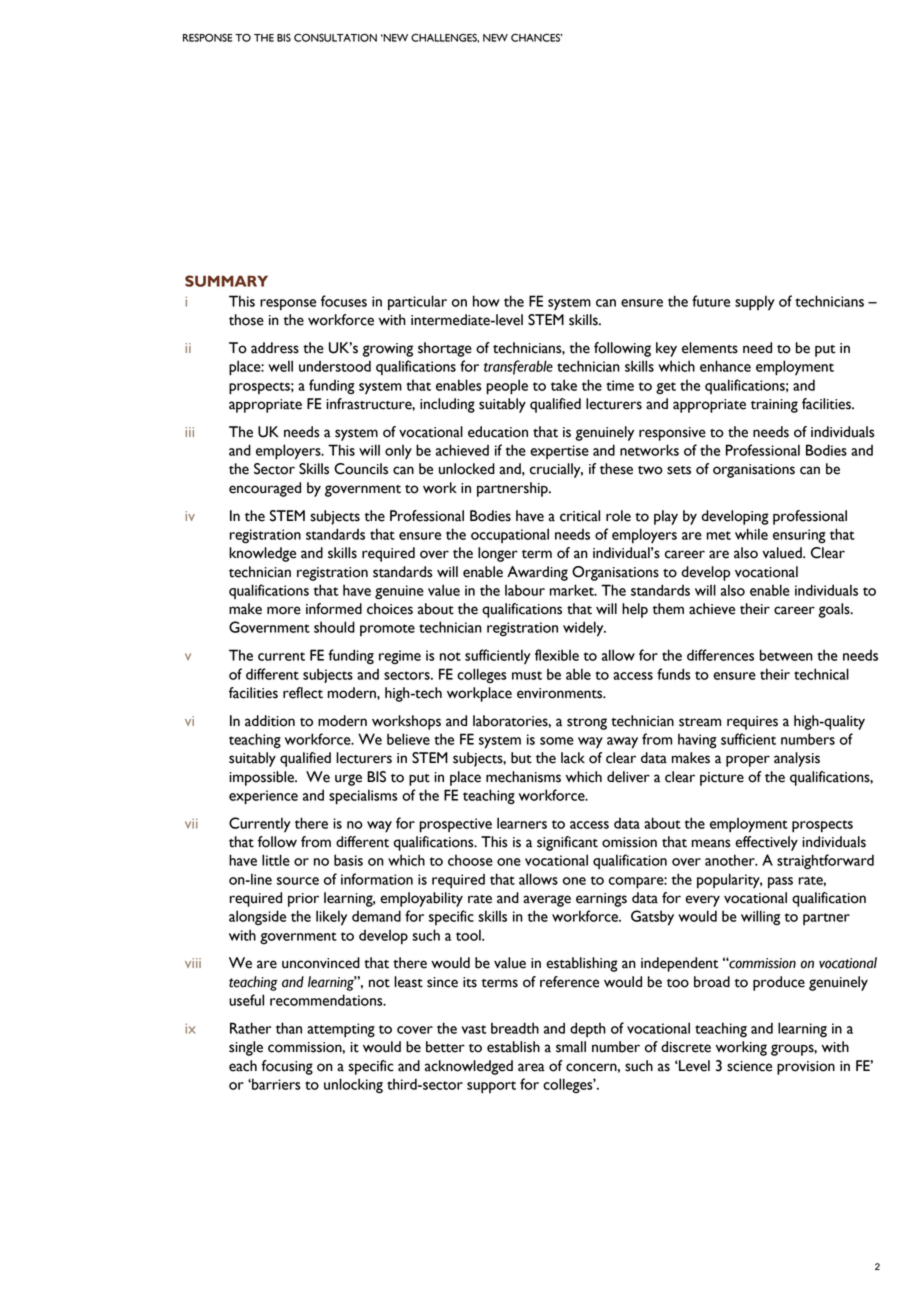  Describe the element at coordinates (280, 366) in the image. I see `well` at that location.
